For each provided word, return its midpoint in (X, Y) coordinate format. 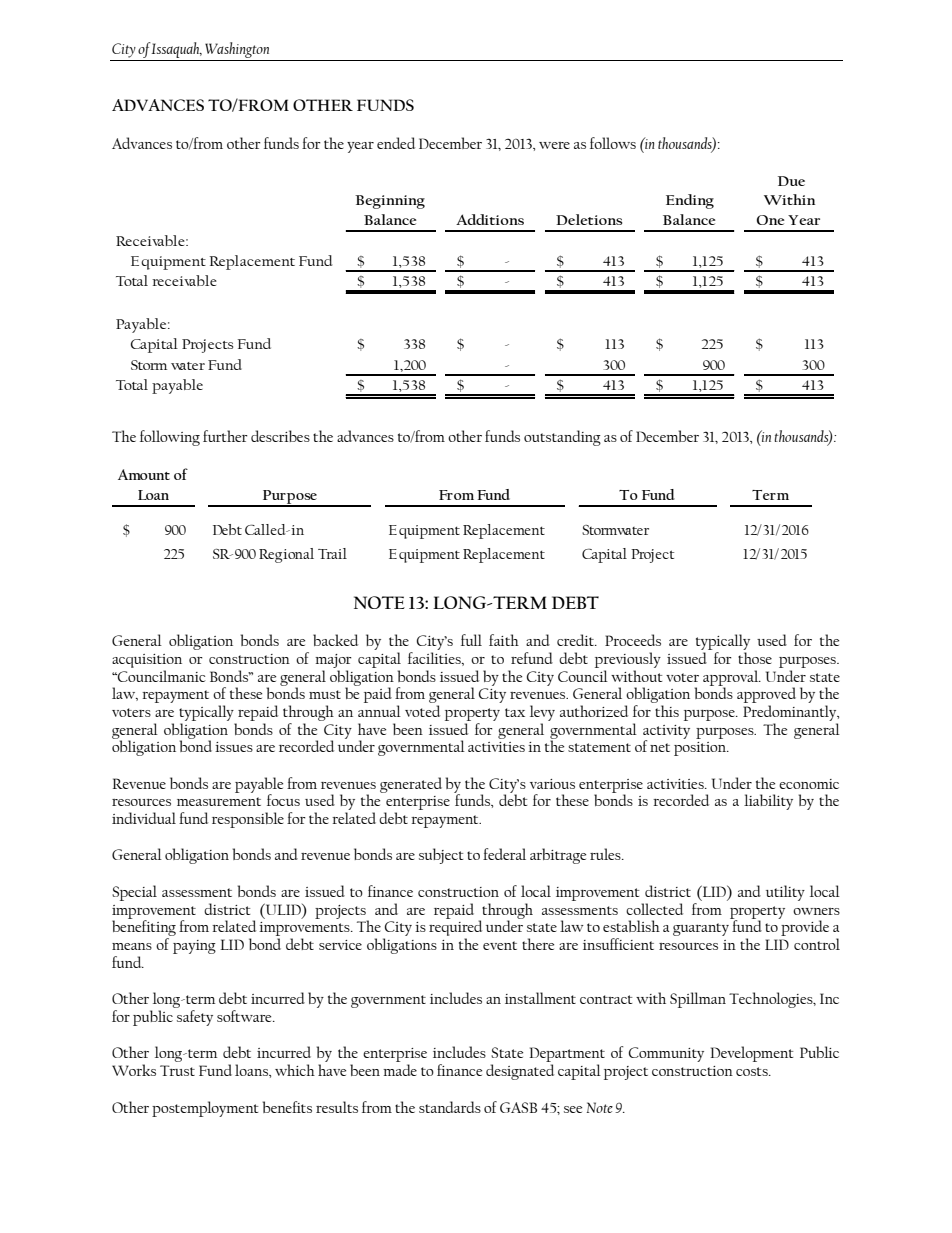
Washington (237, 51)
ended (396, 143)
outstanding (562, 438)
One (771, 220)
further (225, 436)
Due (791, 181)
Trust (177, 1070)
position (701, 749)
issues (234, 747)
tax (515, 712)
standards (450, 1107)
